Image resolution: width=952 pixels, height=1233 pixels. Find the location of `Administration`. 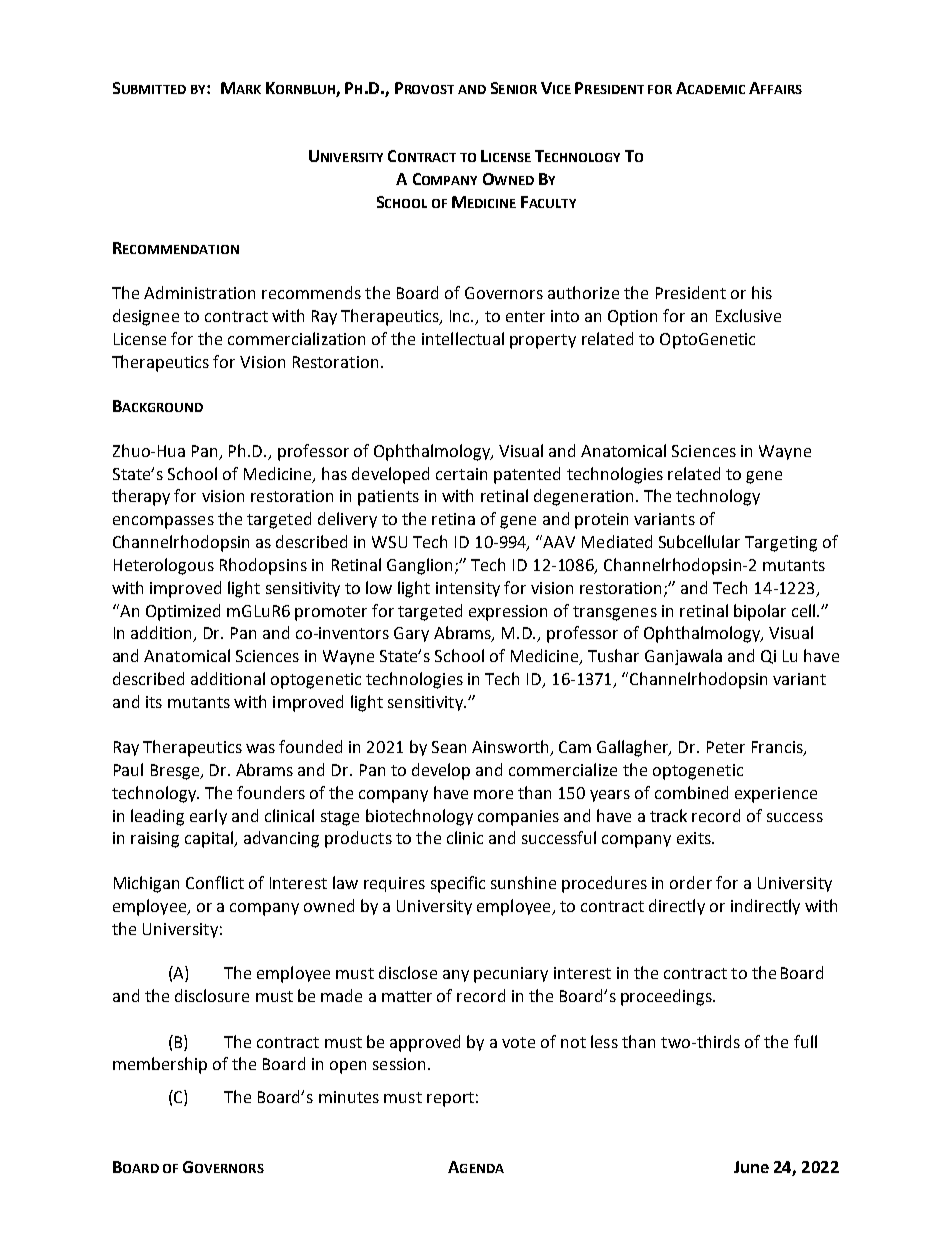

Administration is located at coordinates (199, 292).
